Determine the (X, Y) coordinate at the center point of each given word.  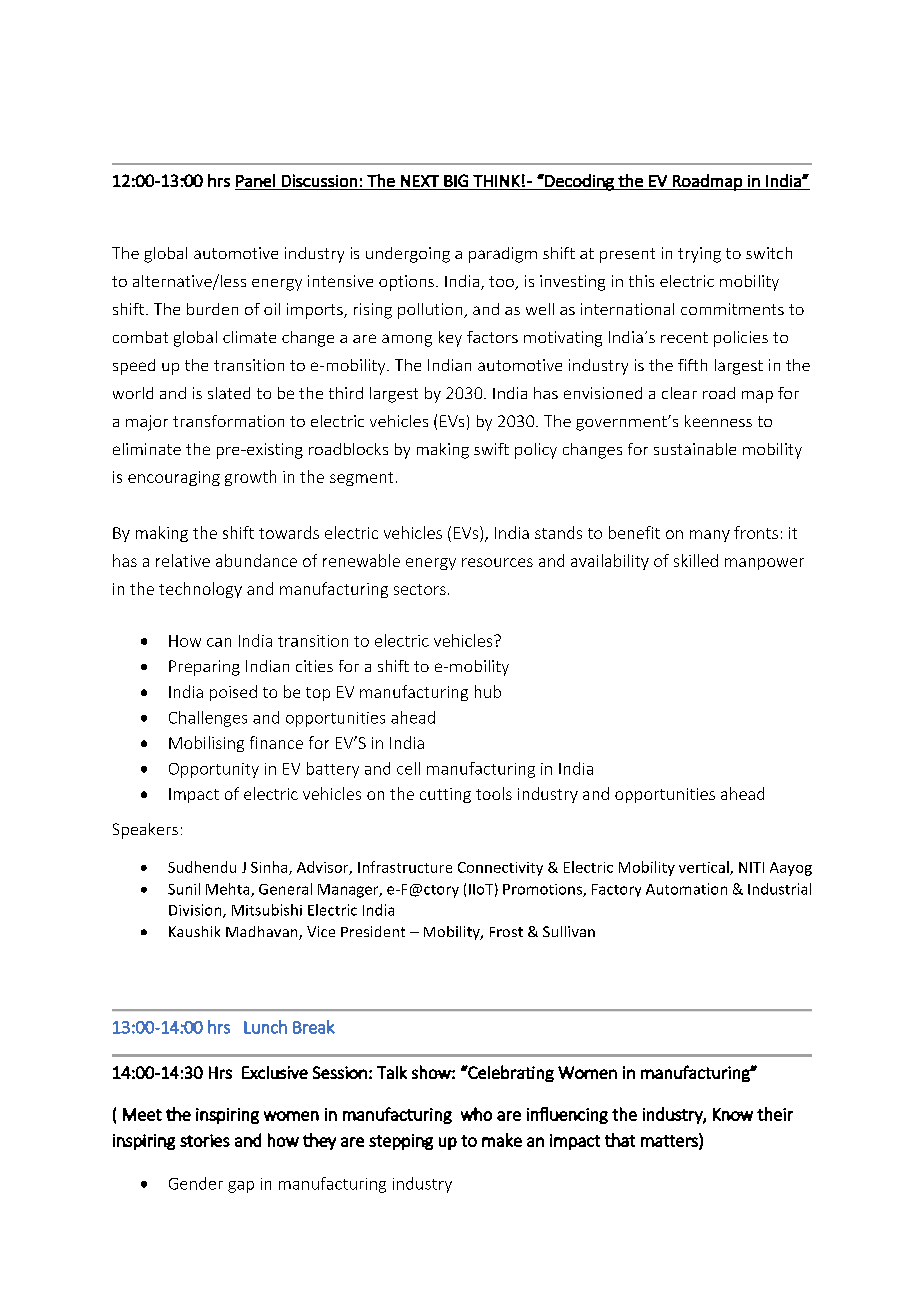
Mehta (229, 890)
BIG (456, 180)
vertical (705, 868)
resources (497, 562)
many (710, 536)
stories (205, 1140)
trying (699, 255)
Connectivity (500, 869)
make (502, 1140)
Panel (255, 180)
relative (183, 560)
